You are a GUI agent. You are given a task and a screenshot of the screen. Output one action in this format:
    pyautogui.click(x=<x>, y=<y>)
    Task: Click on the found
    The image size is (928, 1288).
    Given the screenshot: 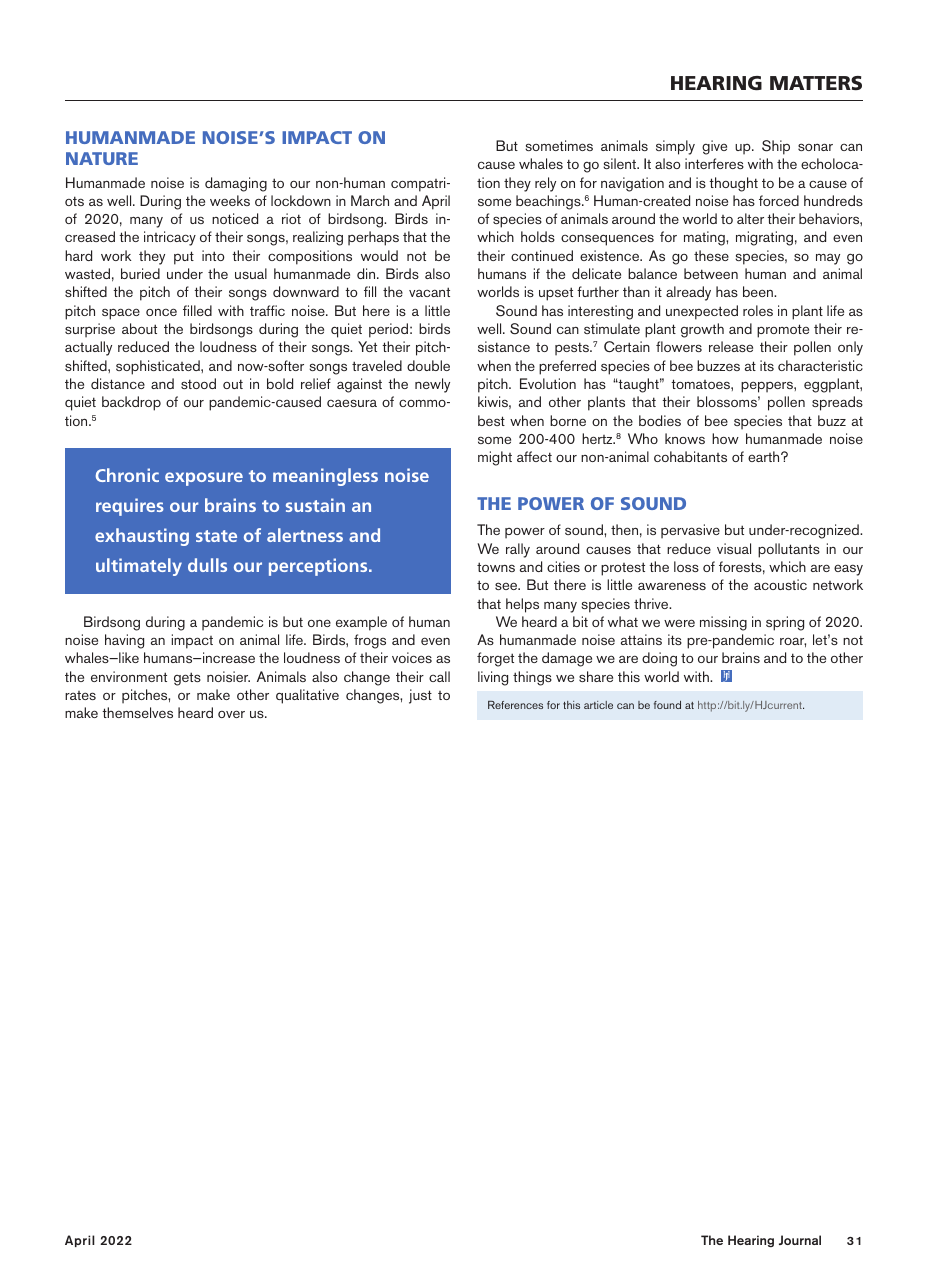 What is the action you would take?
    pyautogui.click(x=667, y=705)
